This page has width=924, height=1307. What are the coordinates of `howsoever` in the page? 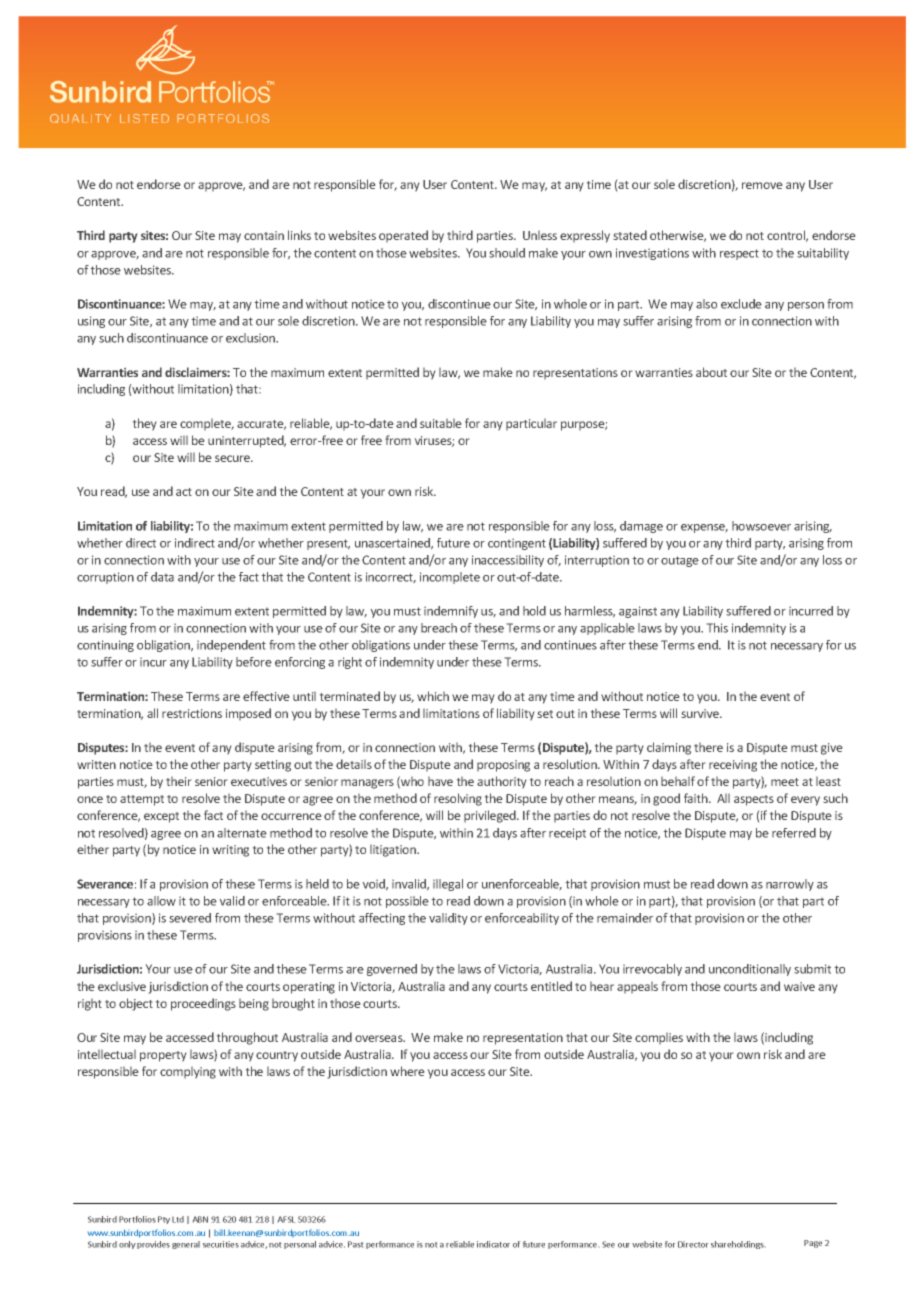 It's located at (761, 526).
